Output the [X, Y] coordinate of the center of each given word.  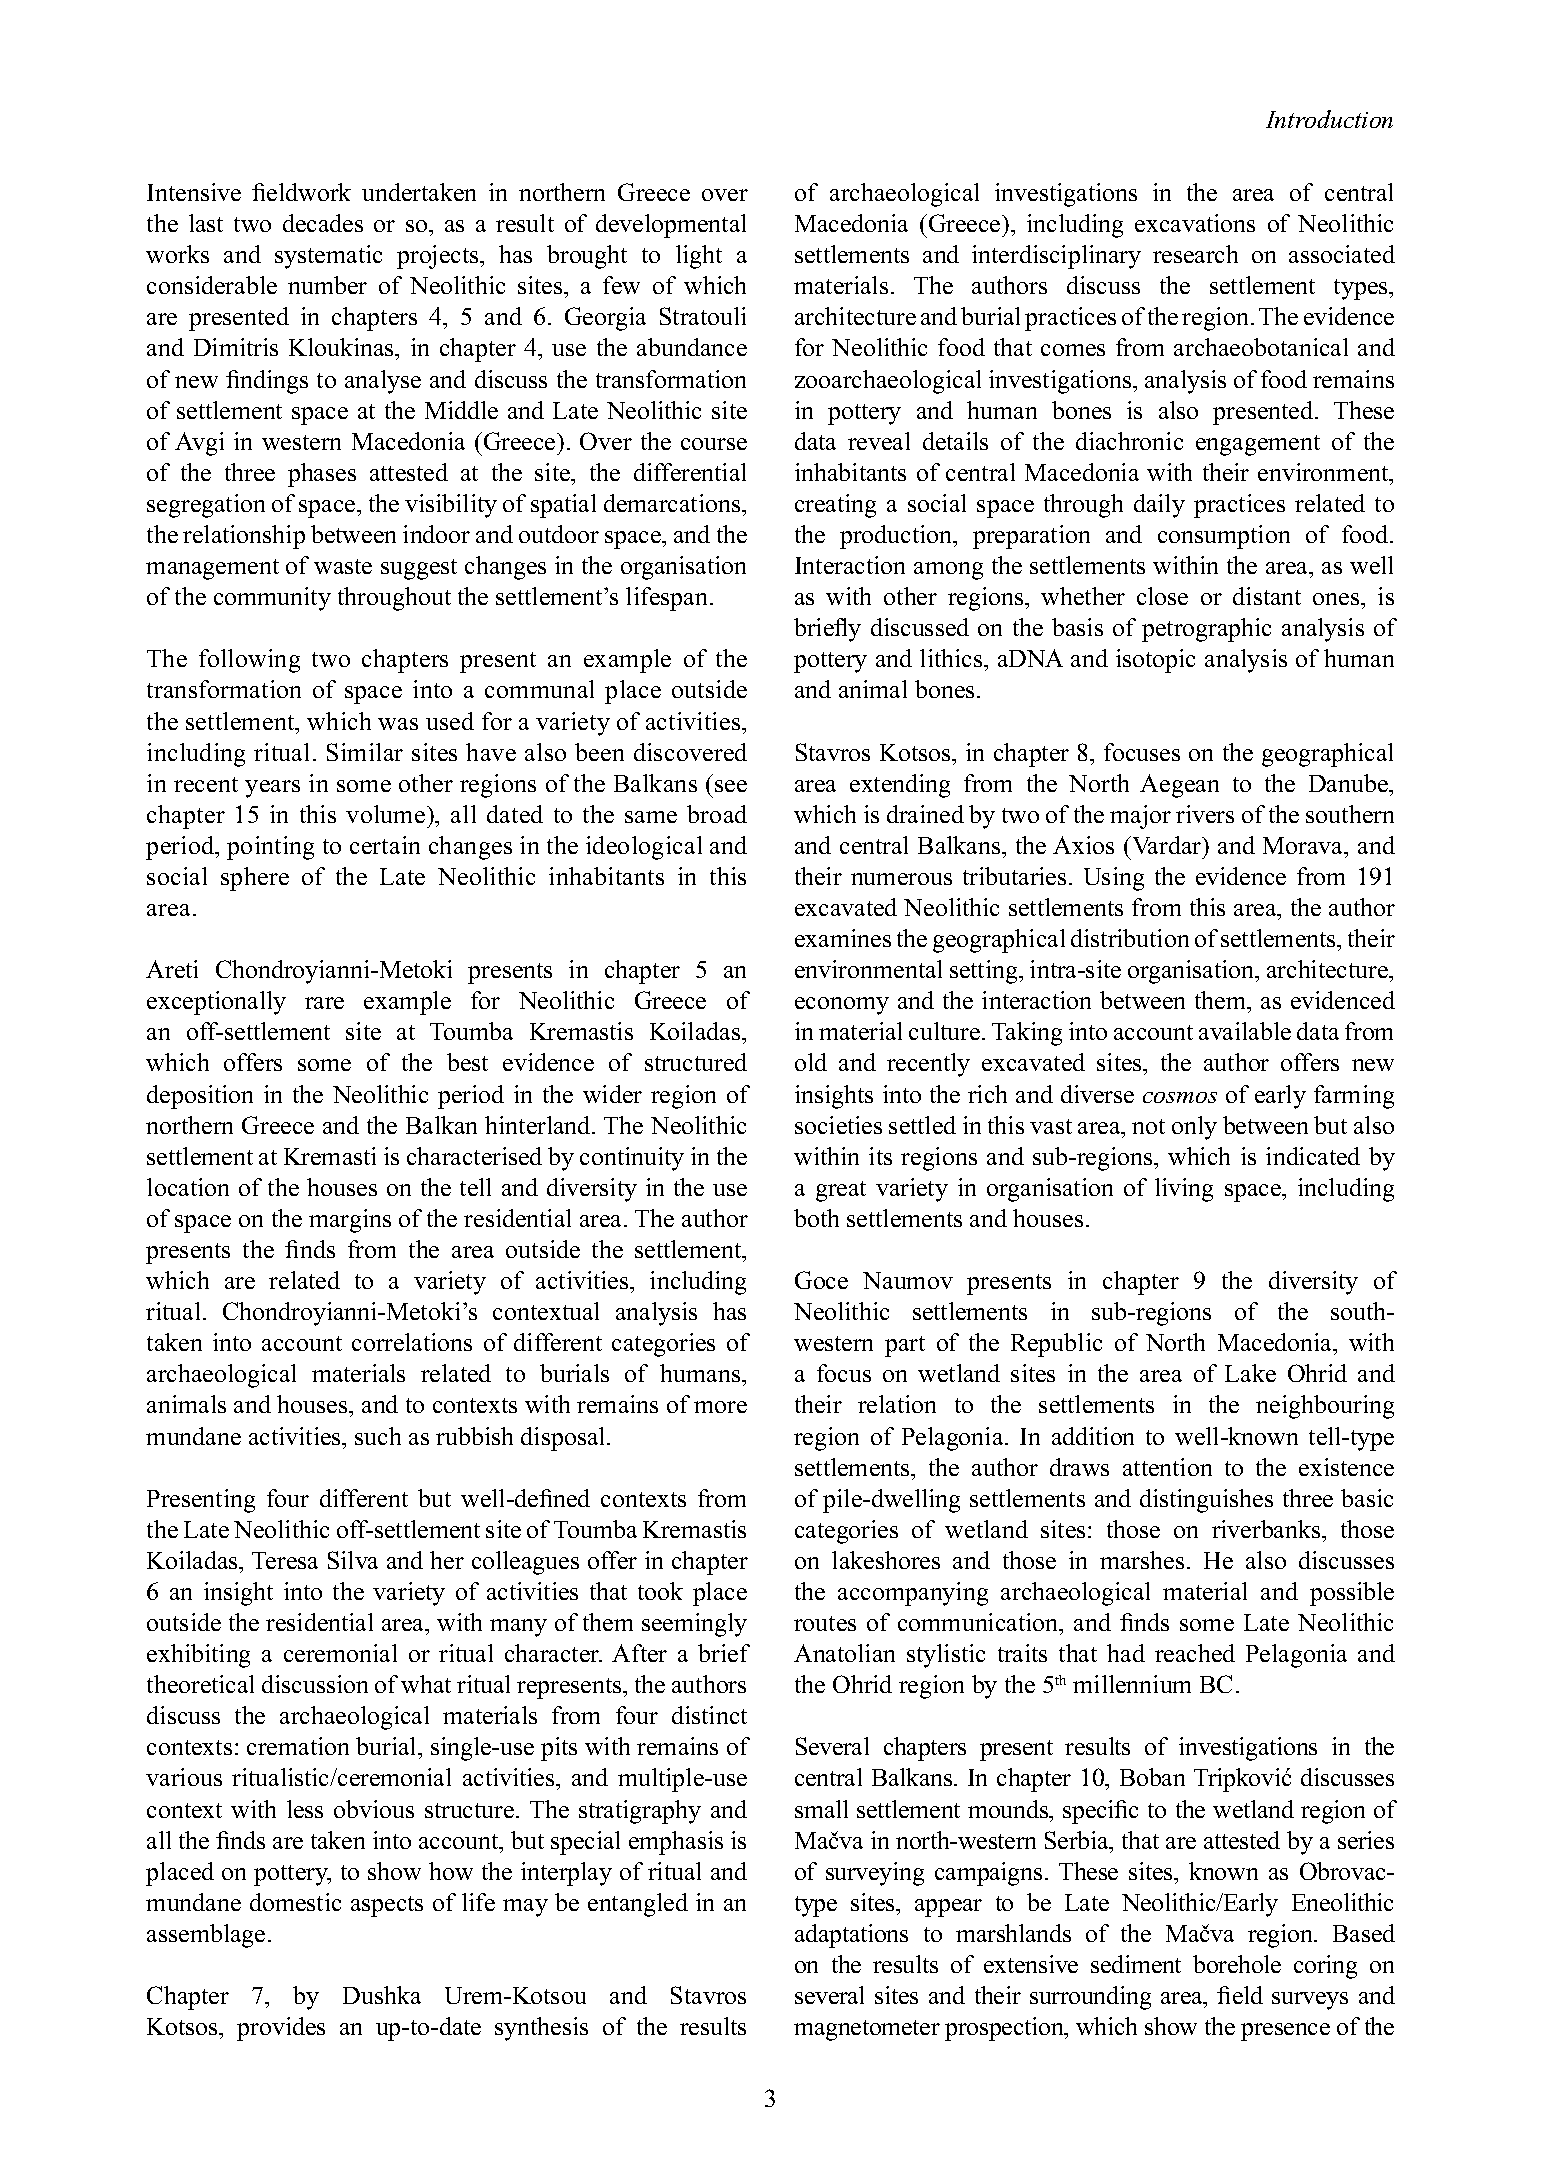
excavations [1195, 223]
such [378, 1436]
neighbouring [1325, 1407]
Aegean [1179, 786]
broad [717, 814]
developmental [671, 226]
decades [323, 223]
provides [281, 2029]
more [720, 1407]
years [272, 789]
